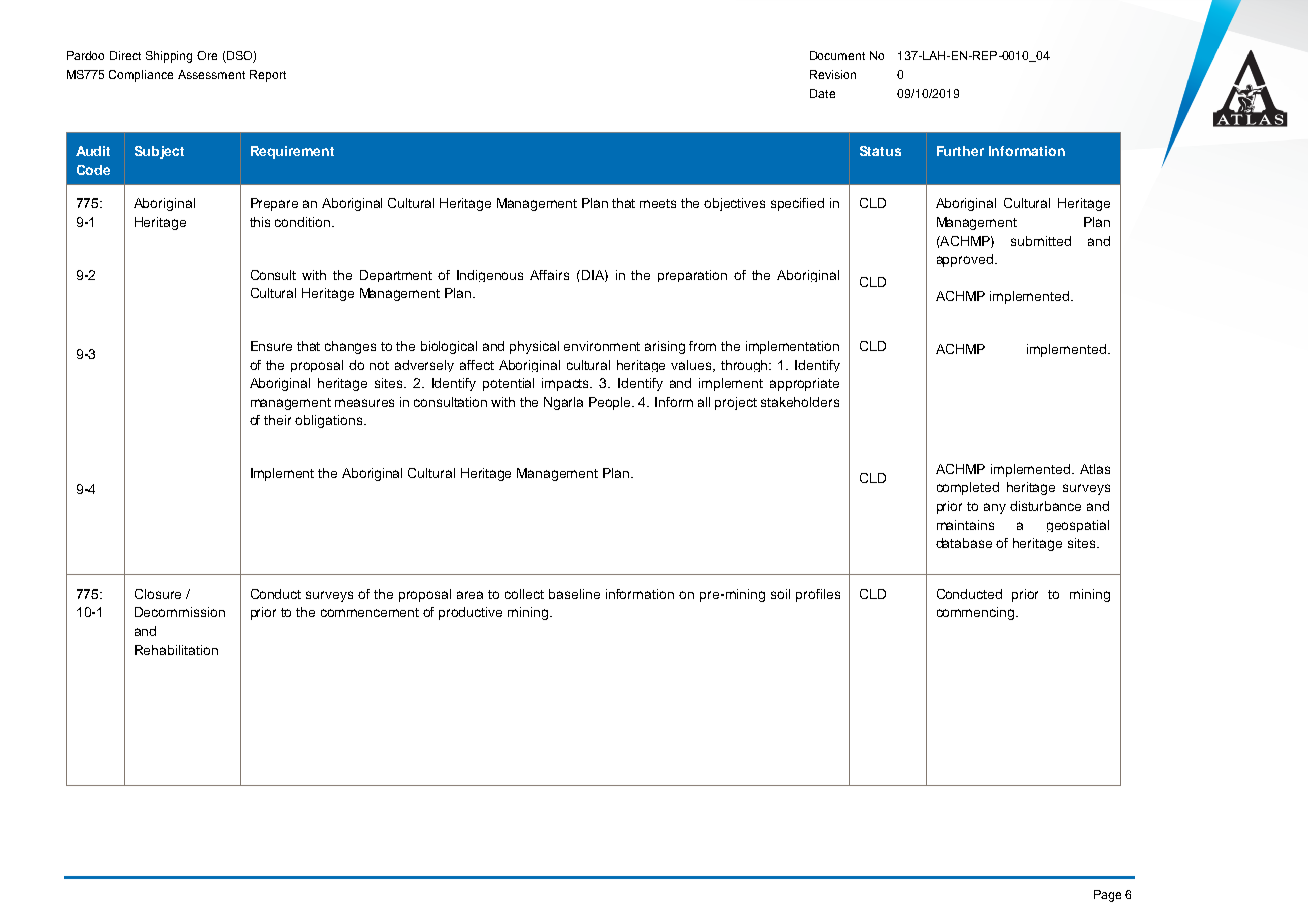  What do you see at coordinates (277, 420) in the page?
I see `their` at bounding box center [277, 420].
